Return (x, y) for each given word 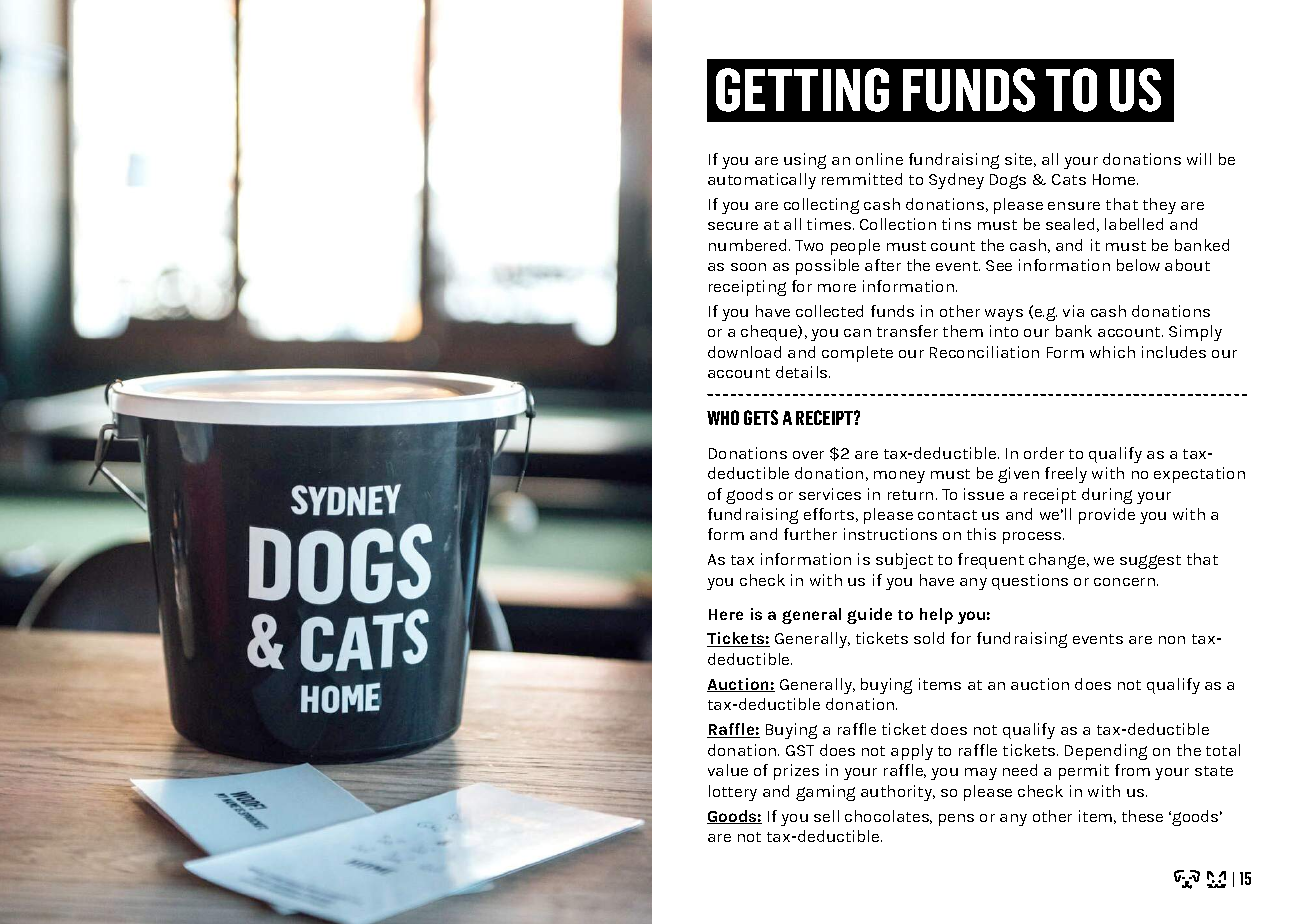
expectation (1199, 475)
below (1138, 265)
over (808, 455)
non (1172, 640)
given (1018, 475)
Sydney (956, 181)
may (981, 774)
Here (726, 614)
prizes (796, 772)
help (936, 616)
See (999, 265)
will (1199, 159)
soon (748, 267)
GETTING (802, 90)
